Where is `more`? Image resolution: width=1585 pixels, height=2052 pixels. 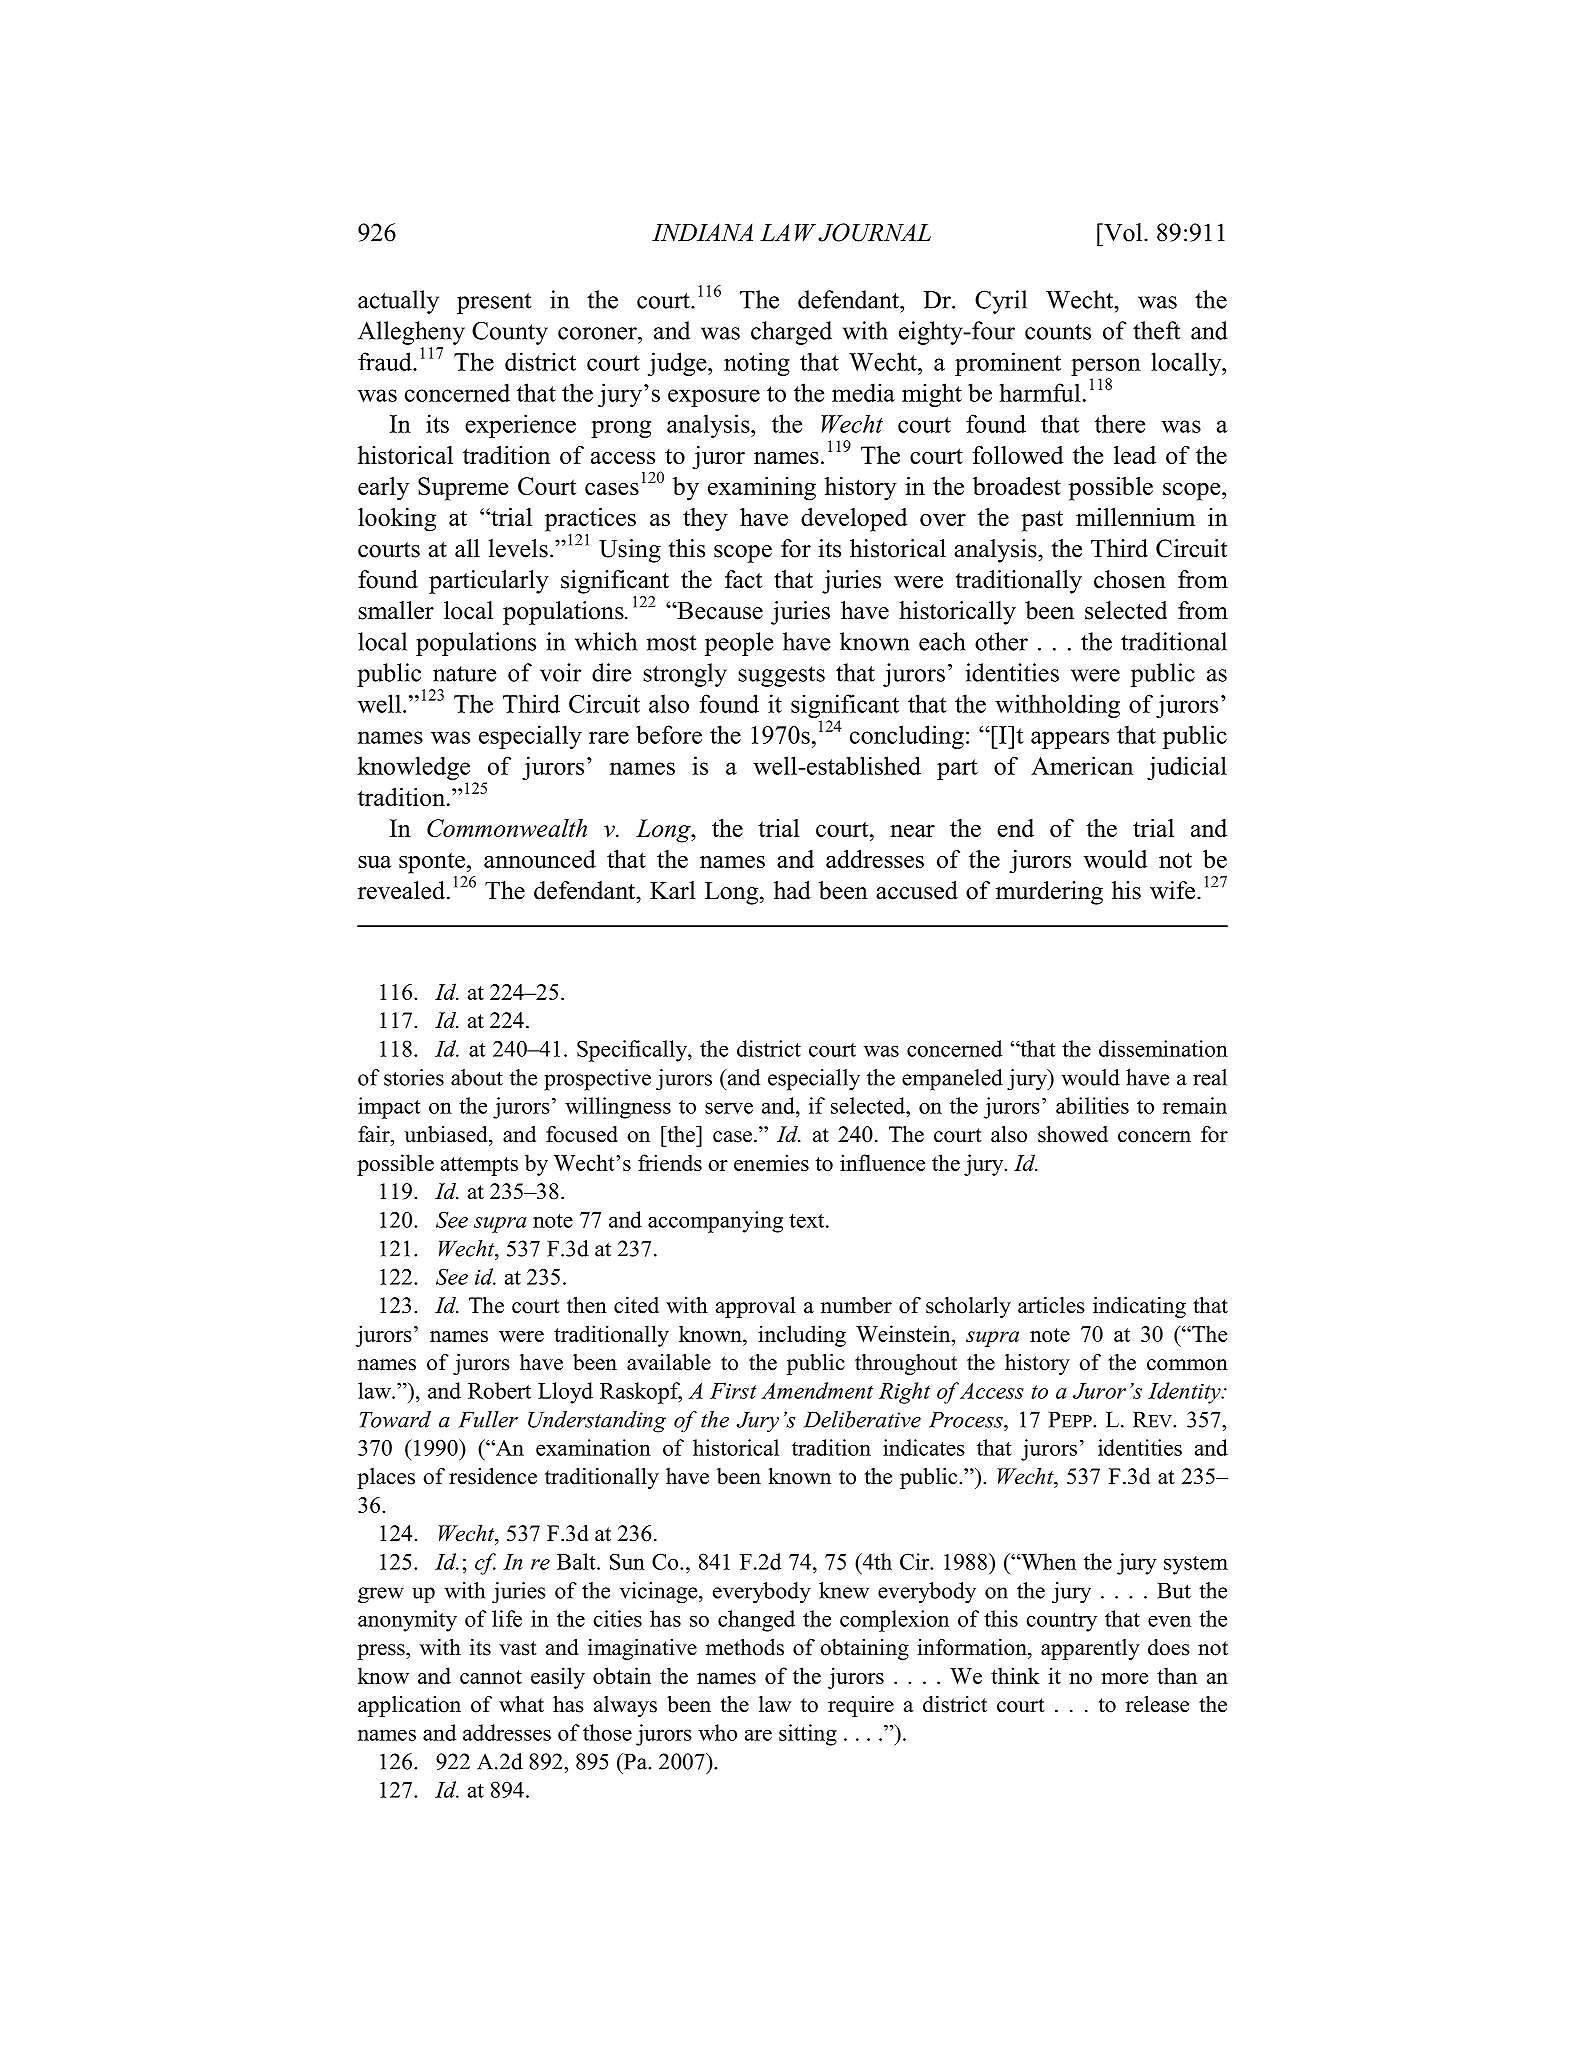 more is located at coordinates (1124, 1678).
